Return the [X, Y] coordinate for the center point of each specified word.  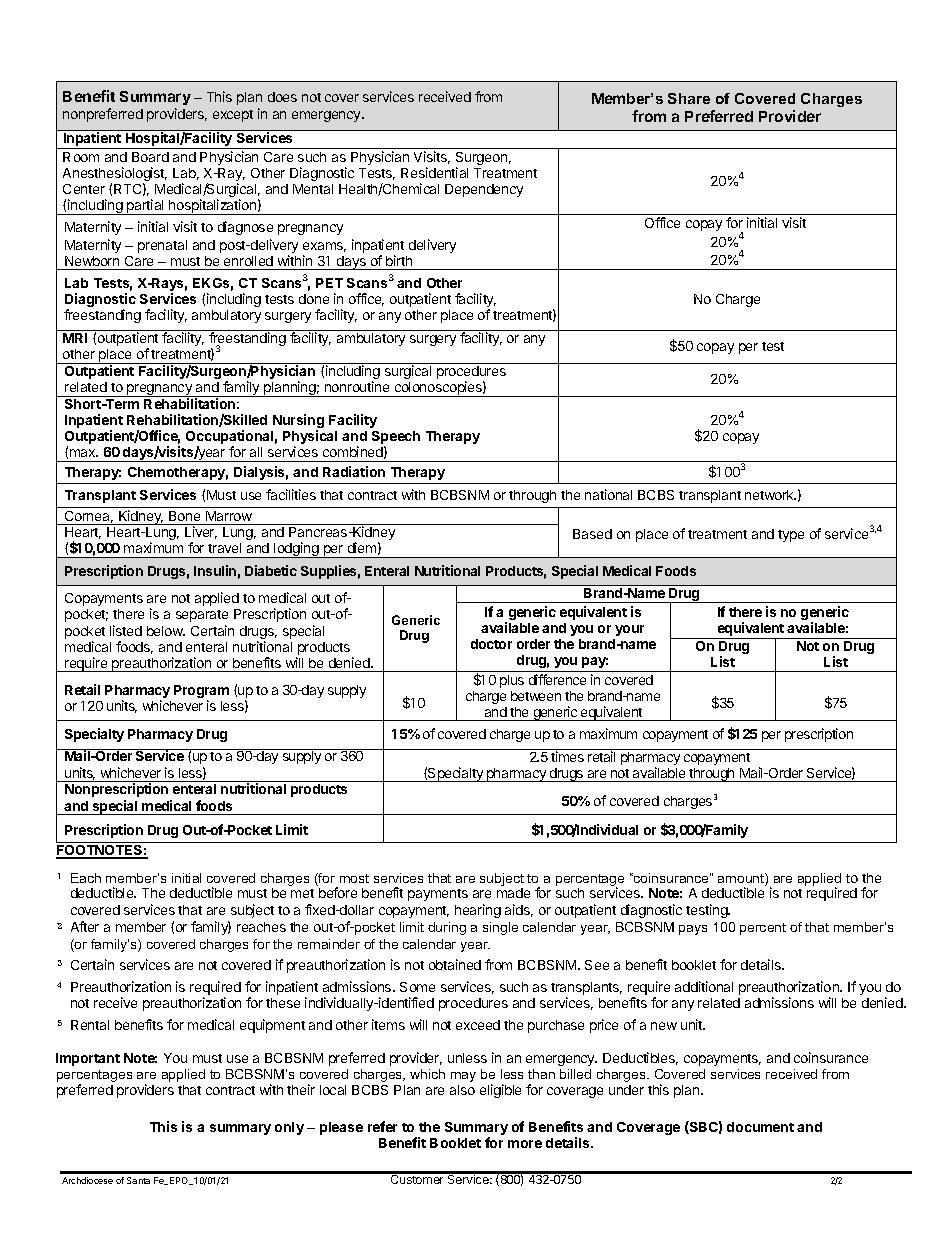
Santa [138, 1180]
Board [150, 157]
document [760, 1127]
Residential [434, 172]
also [462, 1090]
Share [689, 98]
